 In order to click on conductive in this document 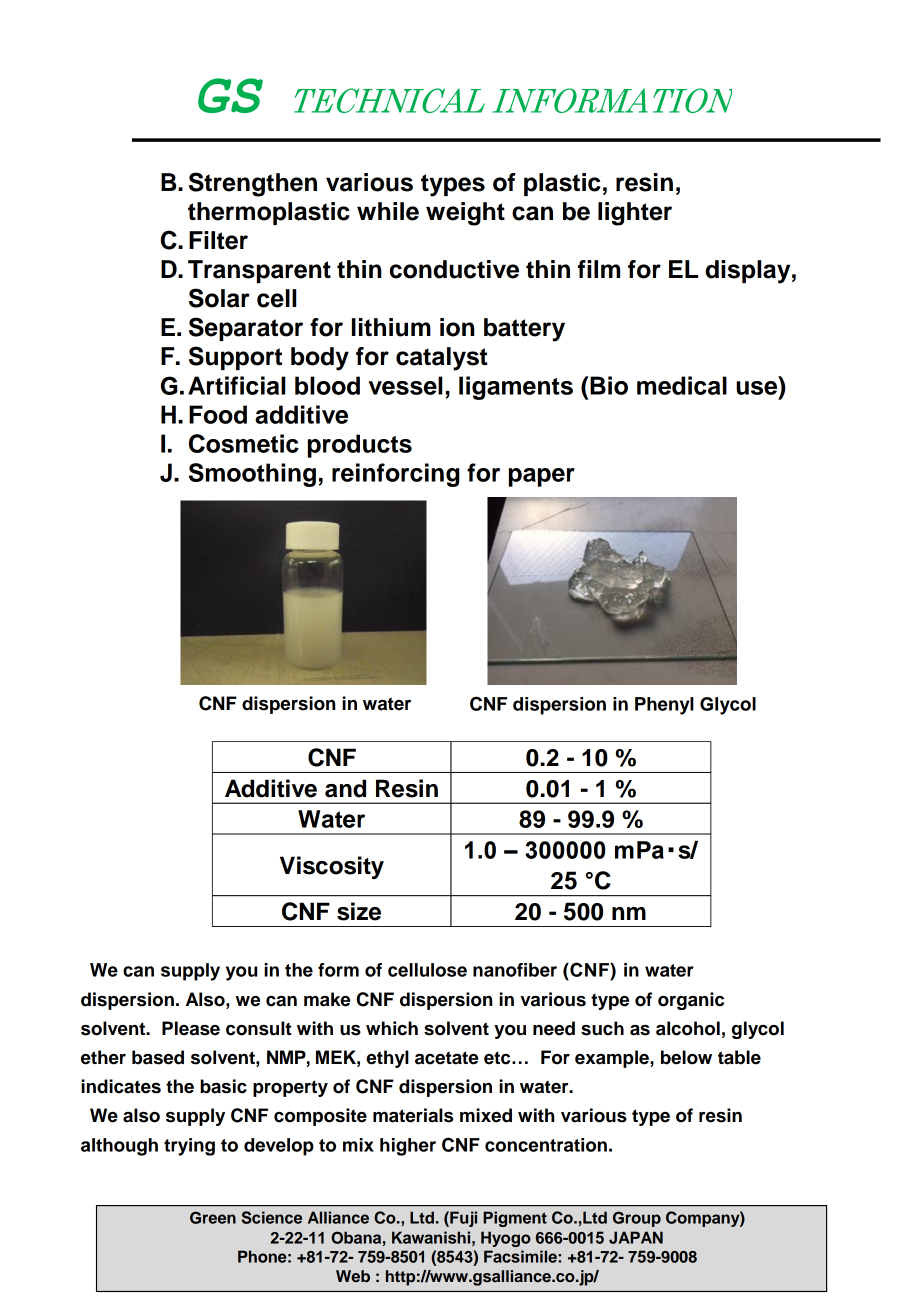, I will do `click(454, 269)`.
